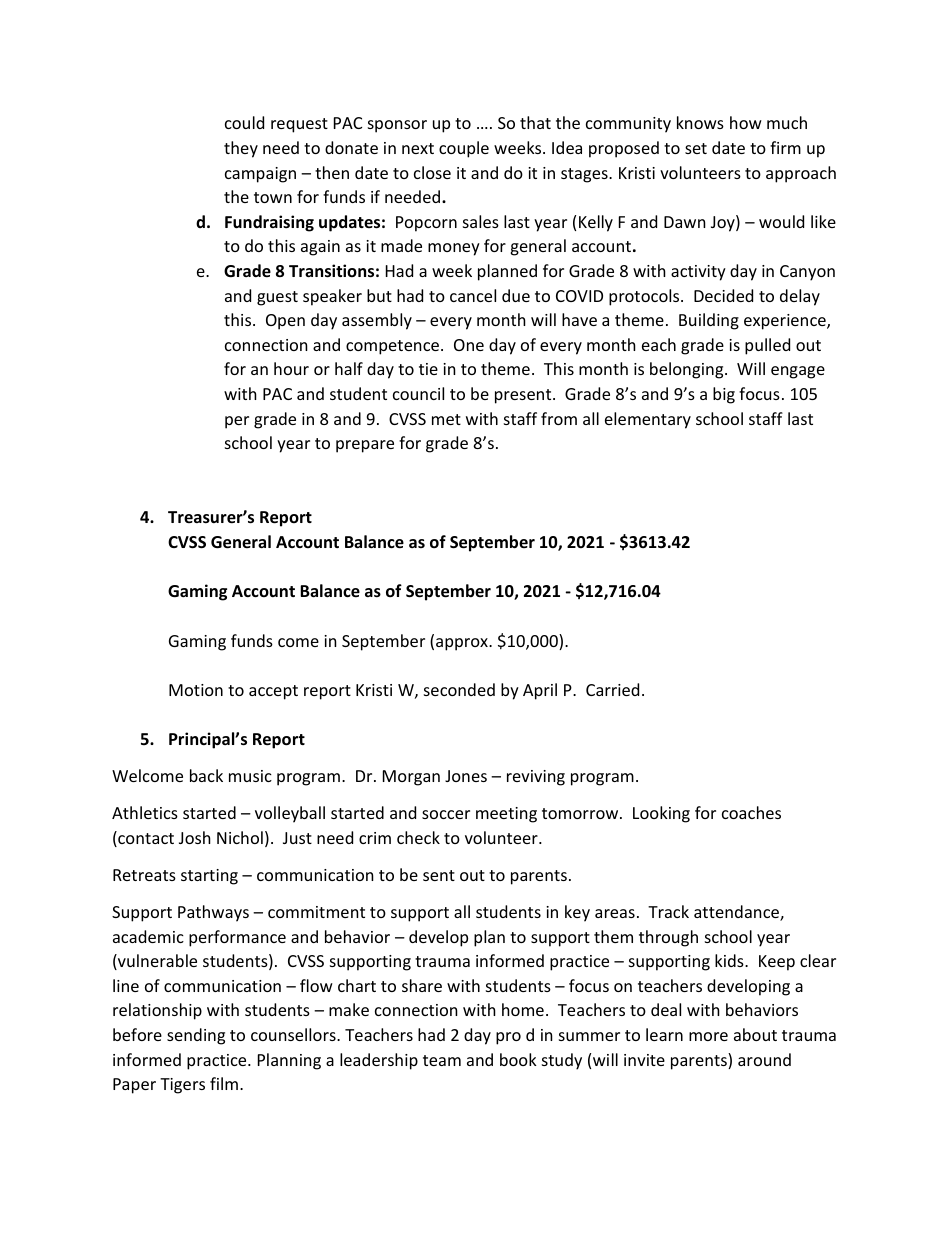 The height and width of the document is (1233, 952). Describe the element at coordinates (196, 690) in the document. I see `Motion` at that location.
